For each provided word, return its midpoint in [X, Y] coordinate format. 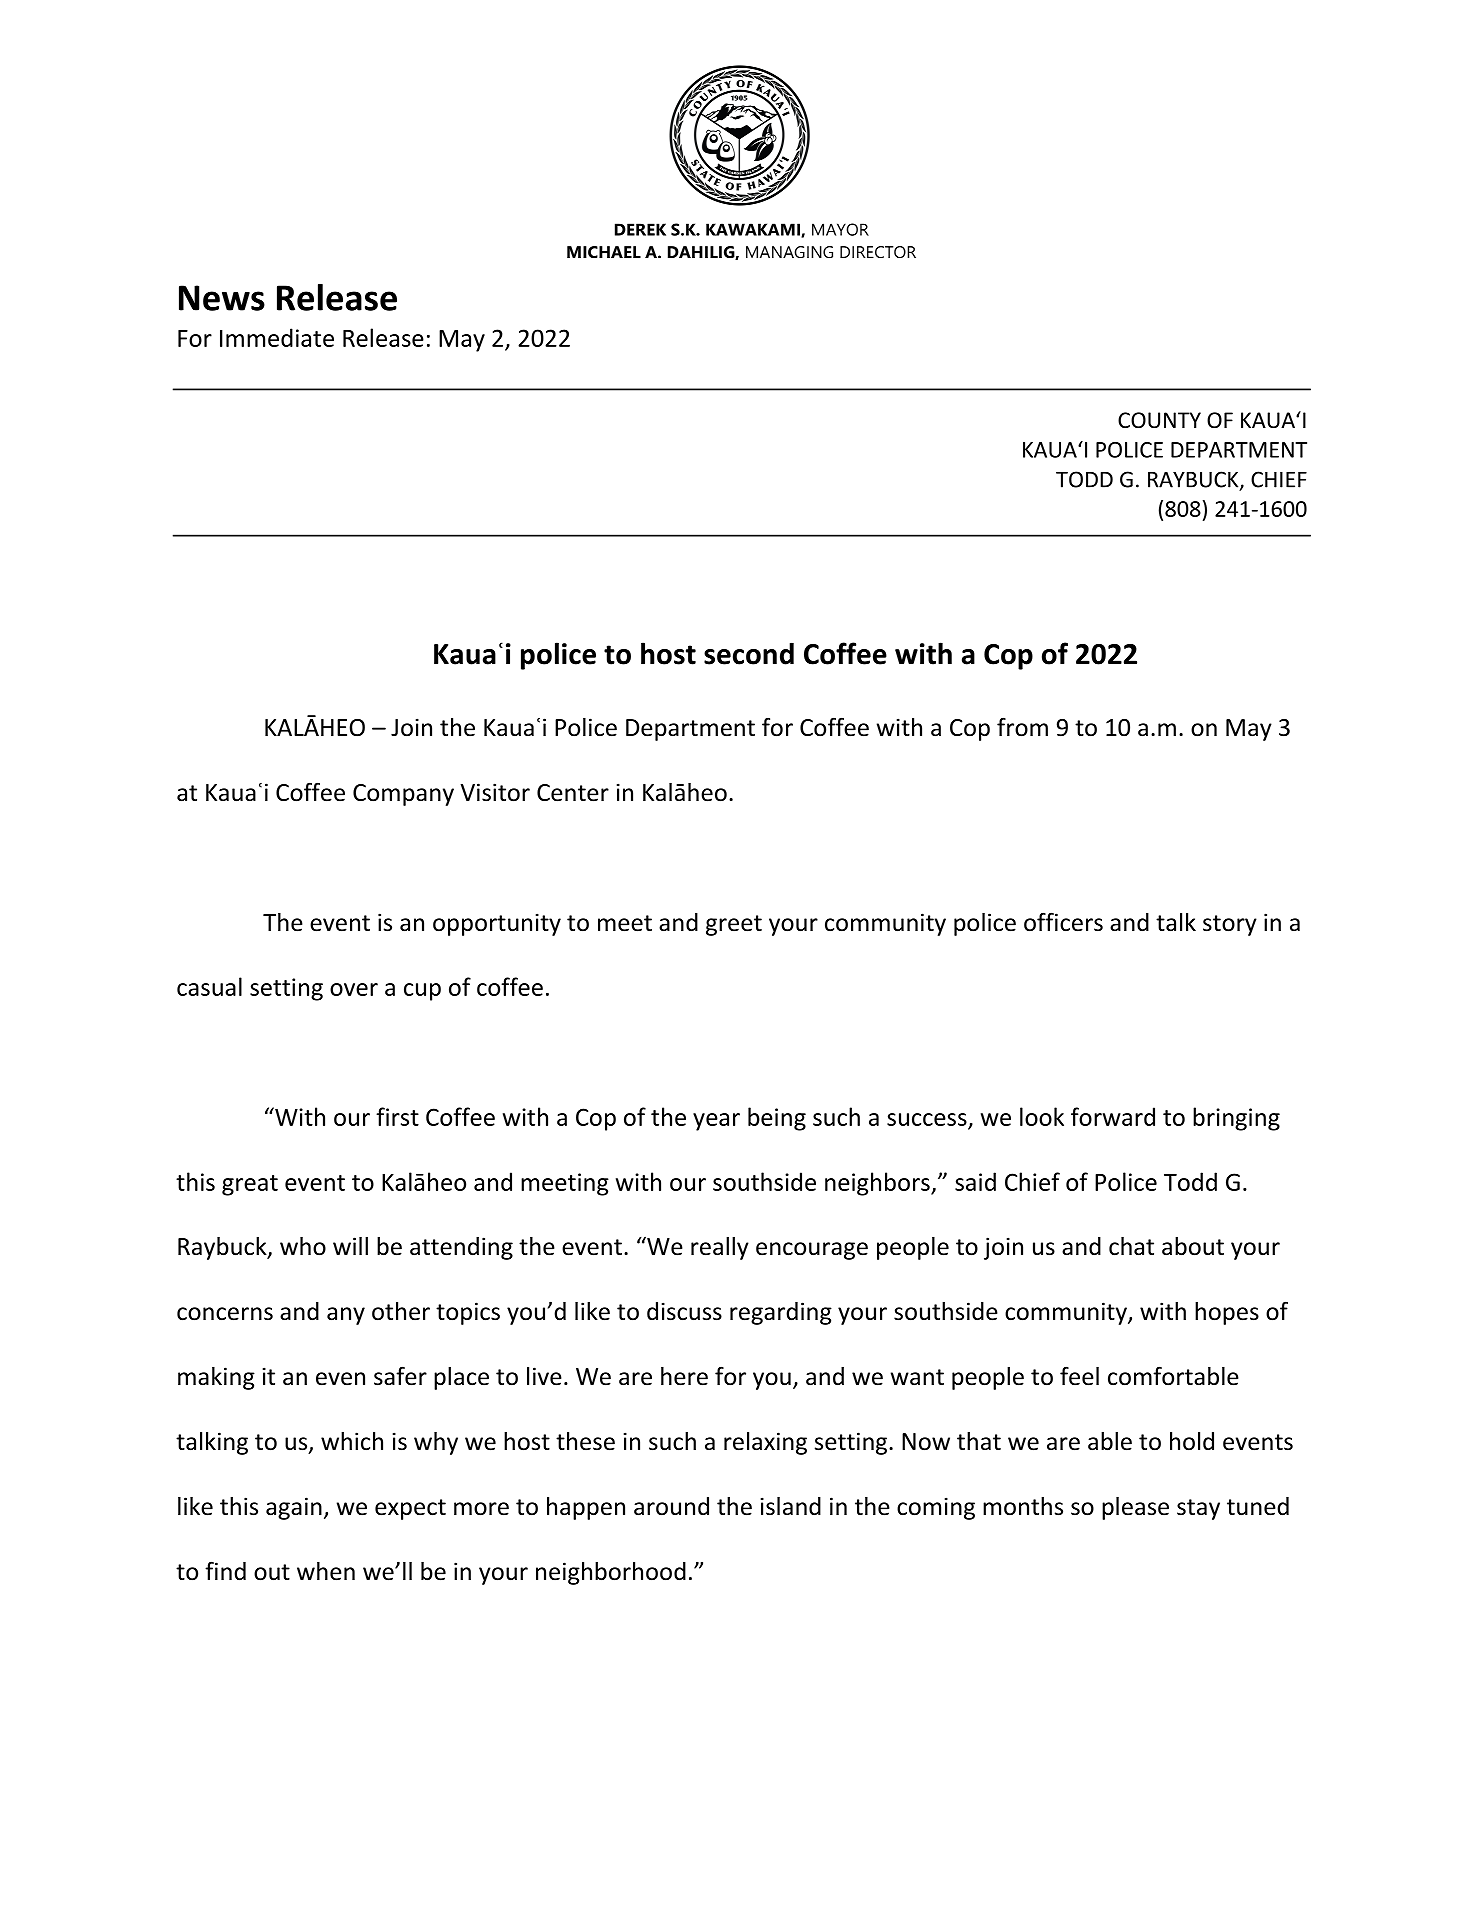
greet [734, 925]
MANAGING [789, 252]
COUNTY [1159, 420]
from [1022, 727]
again [294, 1508]
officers [1063, 922]
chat [1131, 1246]
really [720, 1248]
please [1135, 1508]
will [350, 1246]
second [749, 653]
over [354, 989]
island [791, 1506]
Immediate [277, 337]
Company [403, 795]
